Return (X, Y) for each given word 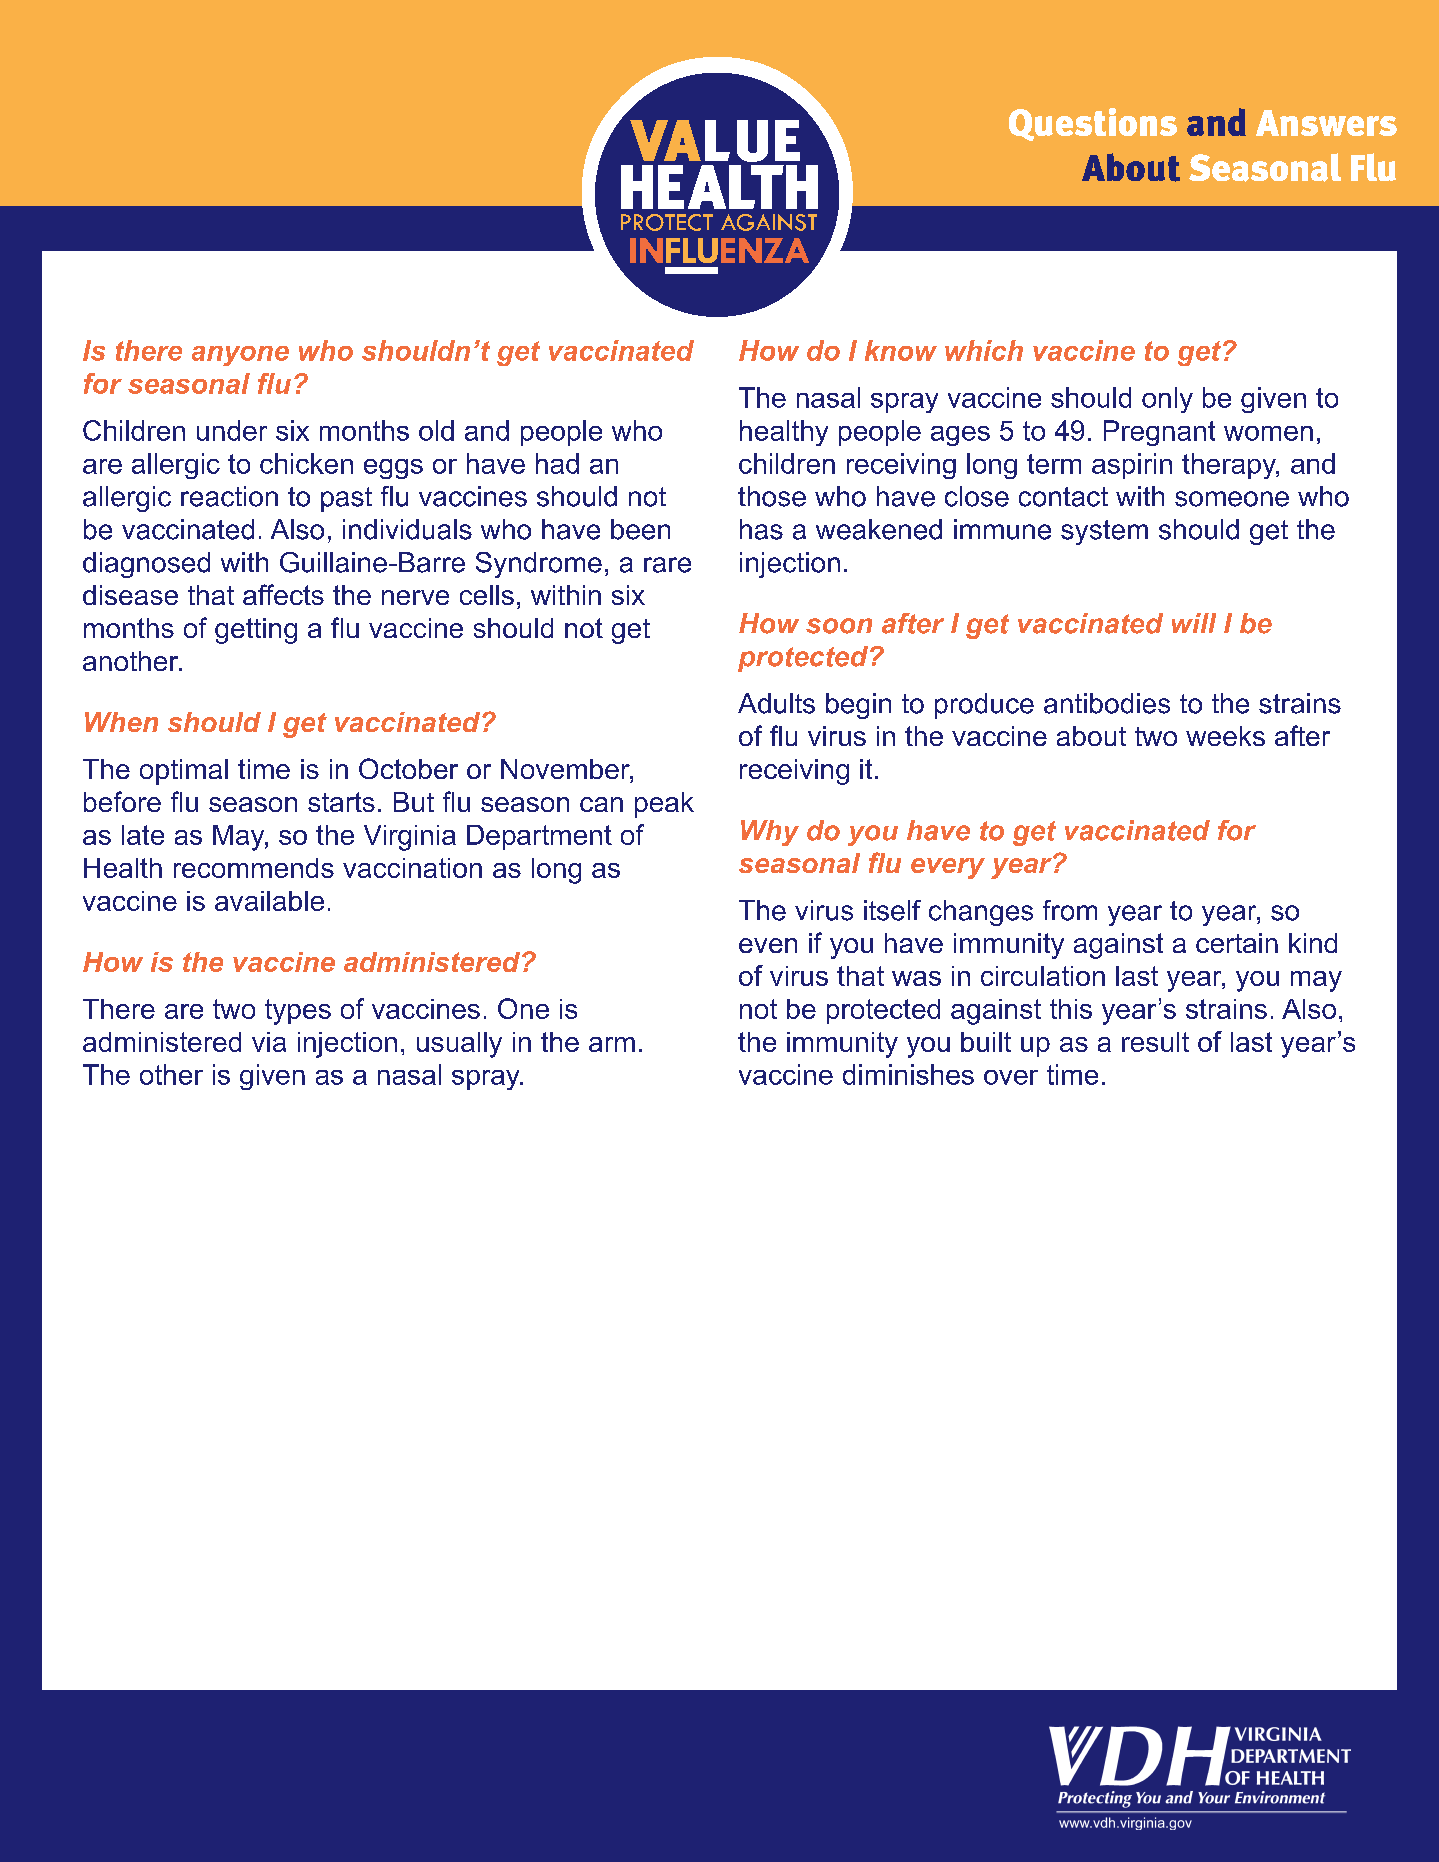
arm (612, 1044)
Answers (1326, 123)
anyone (240, 356)
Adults (776, 703)
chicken (306, 463)
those (772, 496)
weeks (1225, 736)
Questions (1093, 124)
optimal (184, 772)
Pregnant (1159, 433)
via (269, 1042)
